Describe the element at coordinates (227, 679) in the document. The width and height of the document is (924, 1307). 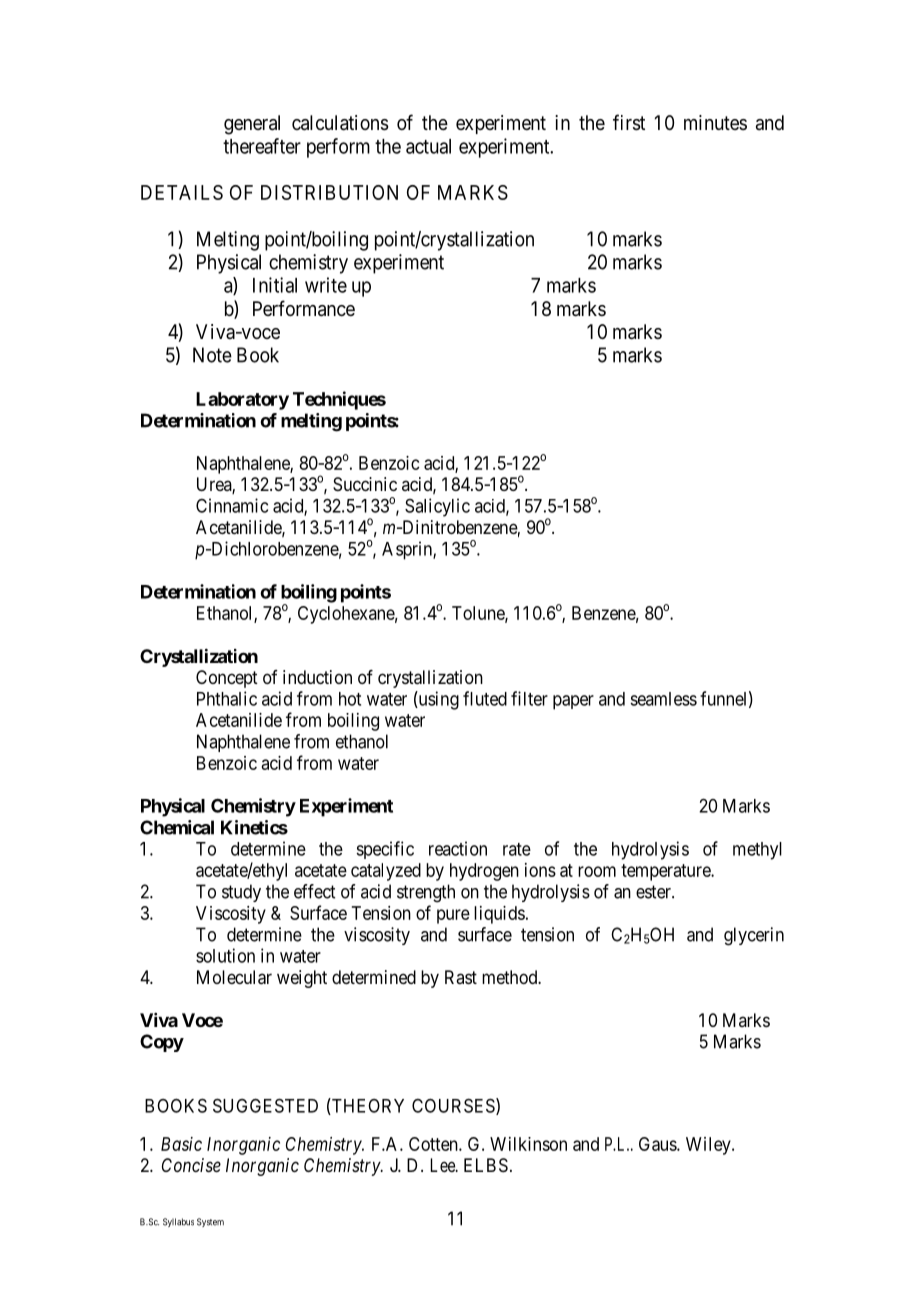
I see `Concept` at that location.
